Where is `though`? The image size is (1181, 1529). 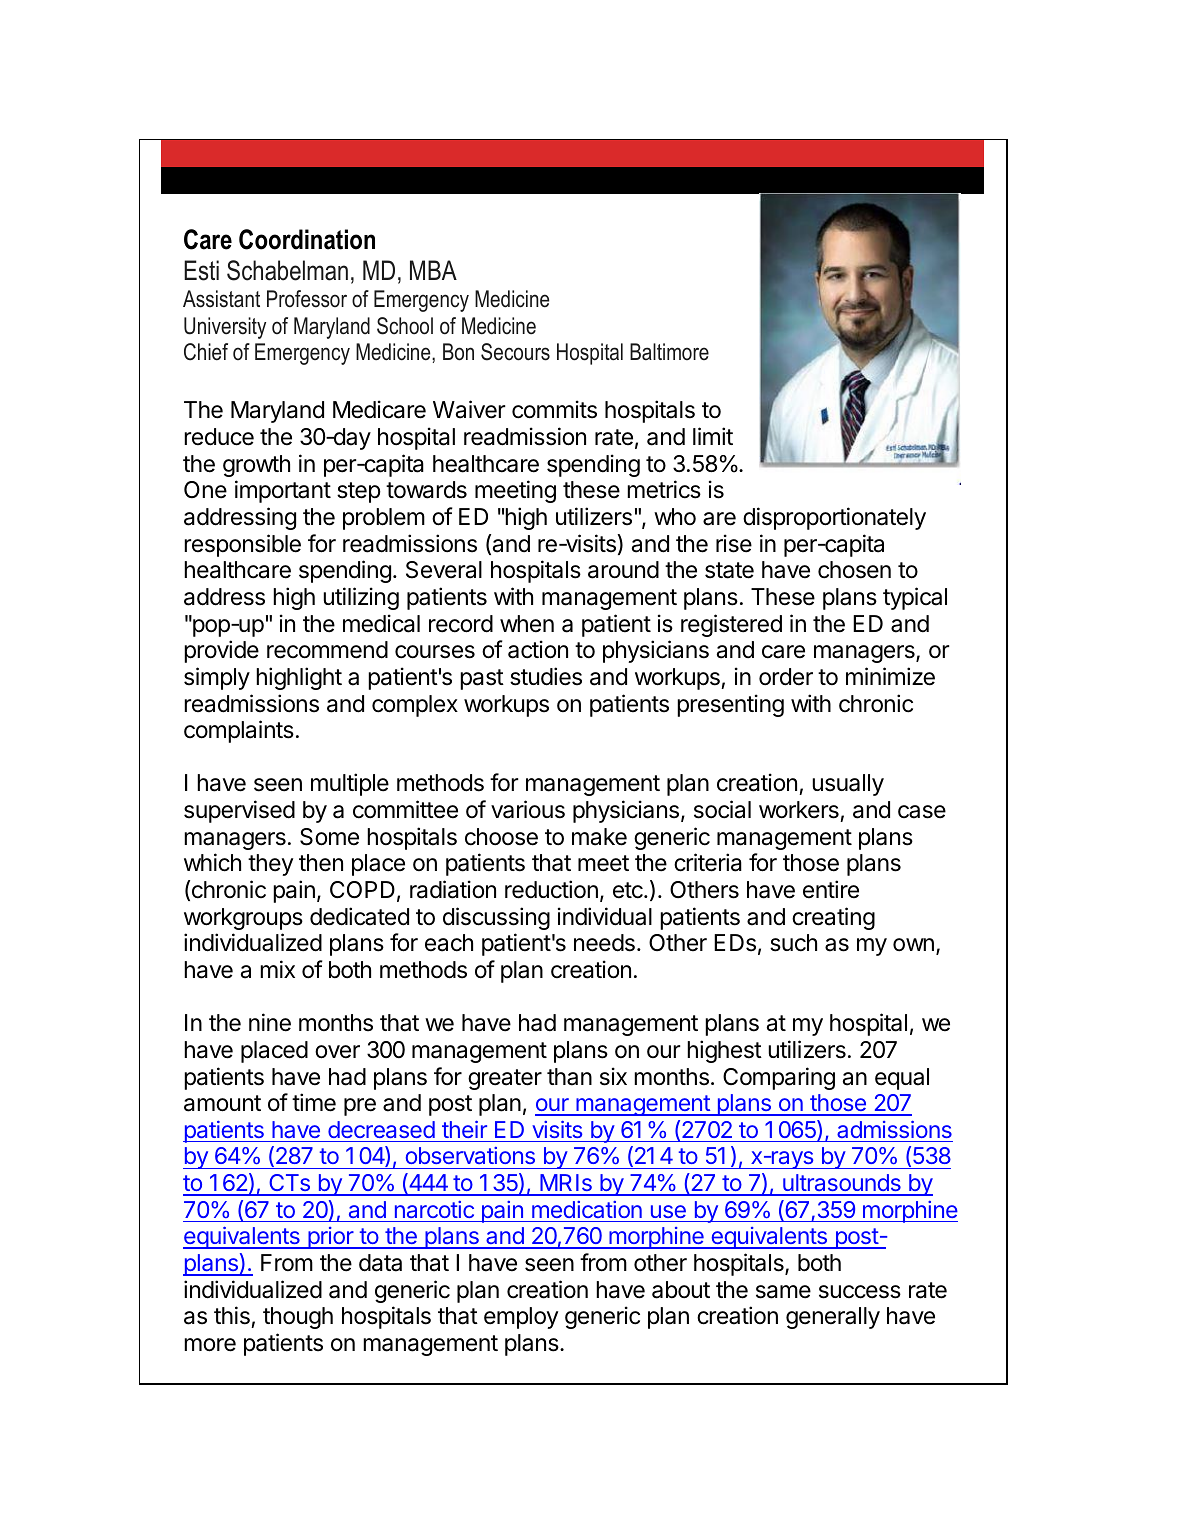 though is located at coordinates (298, 1318).
